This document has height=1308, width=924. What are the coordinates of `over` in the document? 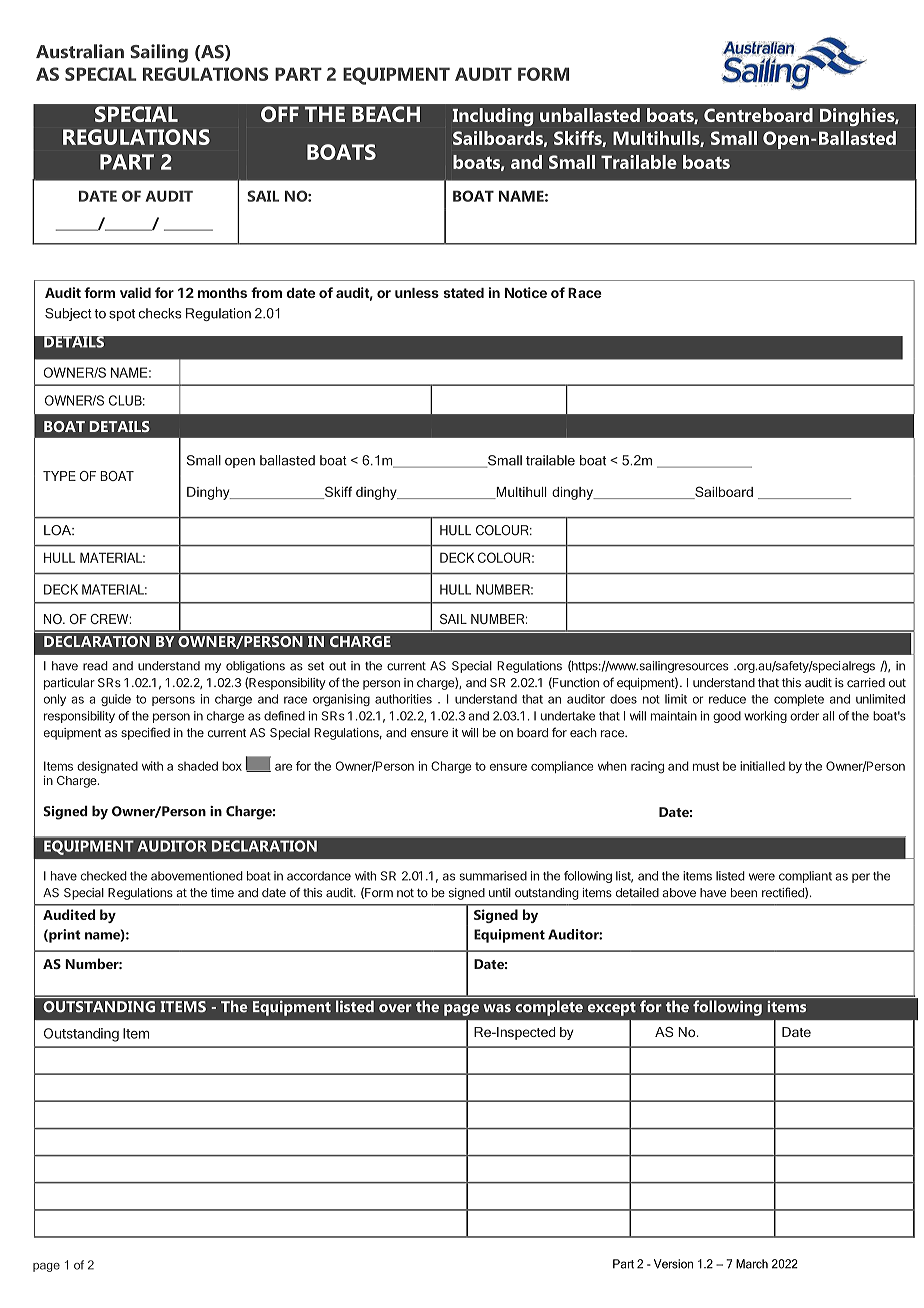 It's located at (395, 1008).
